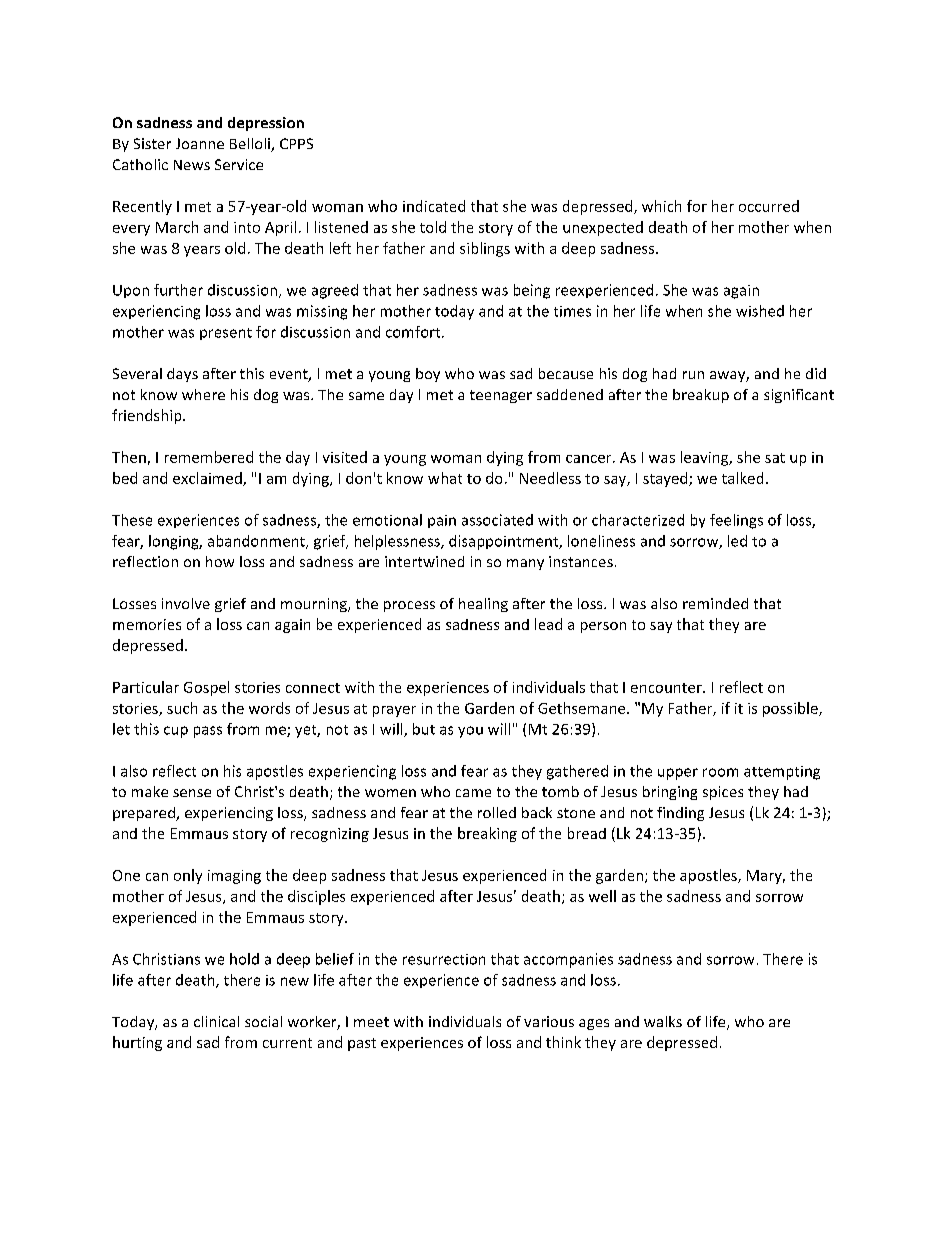 Image resolution: width=952 pixels, height=1233 pixels. Describe the element at coordinates (667, 688) in the screenshot. I see `encounter` at that location.
